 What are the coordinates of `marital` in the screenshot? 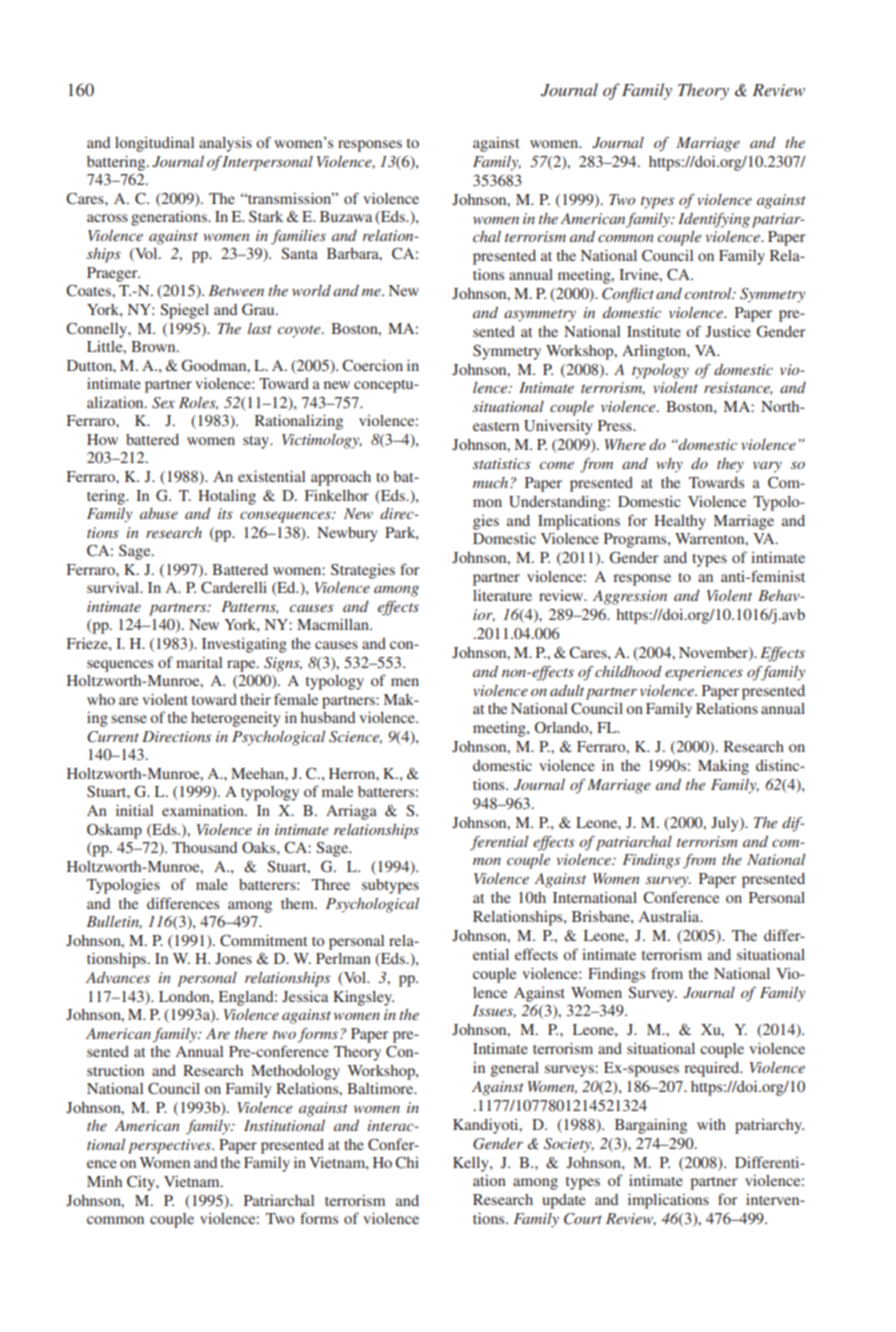 It's located at (199, 662).
